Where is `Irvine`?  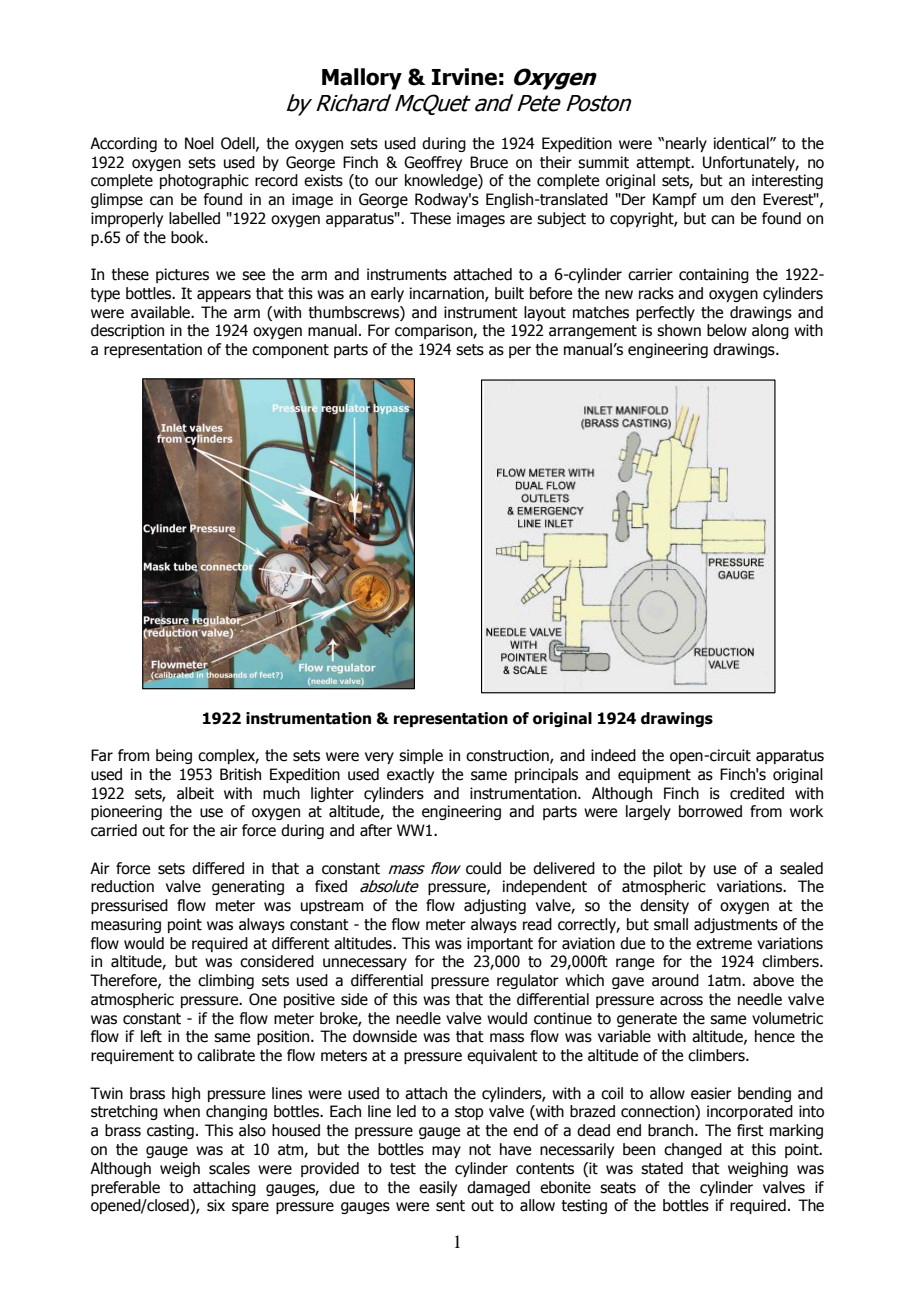
Irvine is located at coordinates (464, 77).
